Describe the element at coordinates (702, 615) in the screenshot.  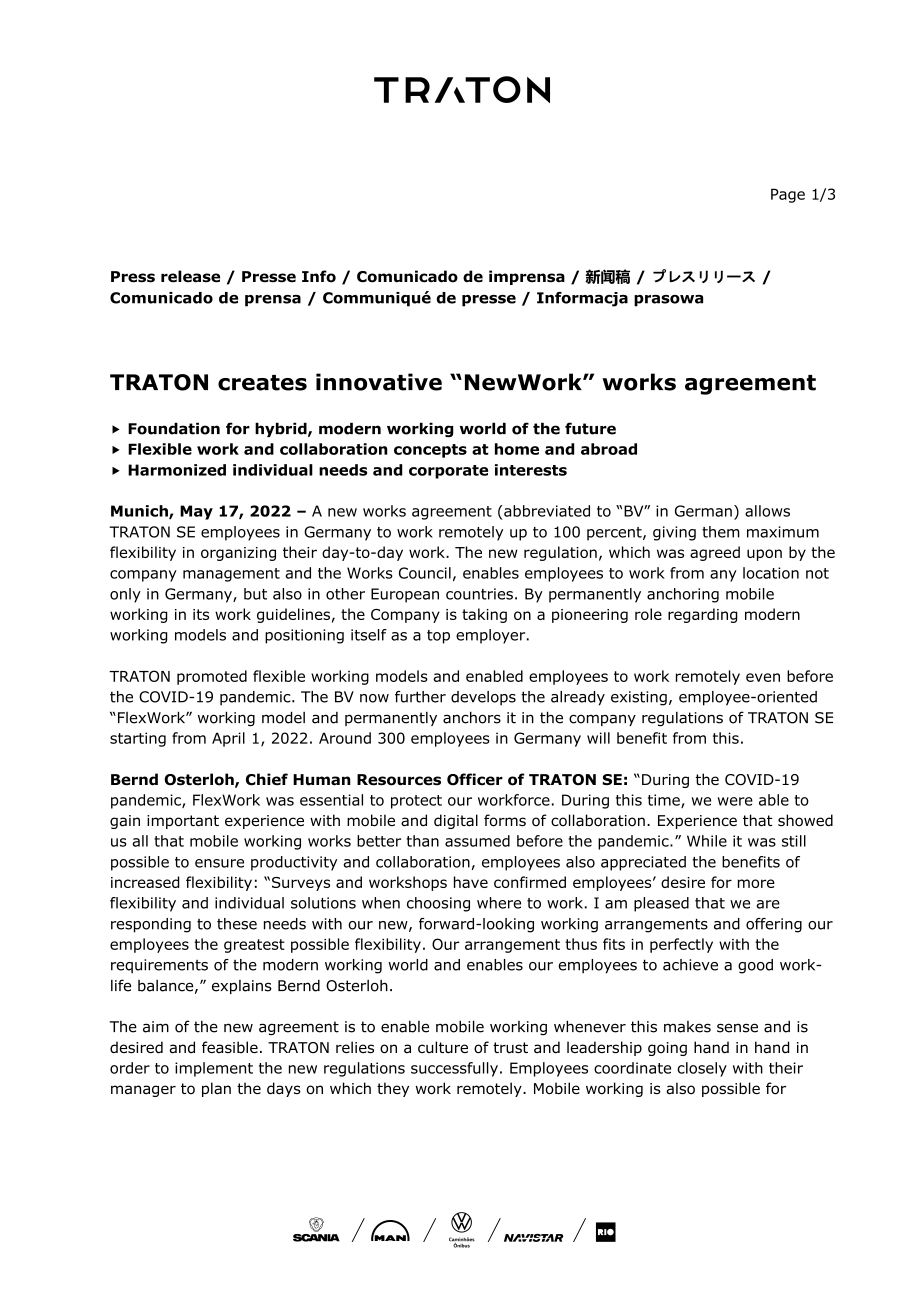
I see `regarding` at that location.
